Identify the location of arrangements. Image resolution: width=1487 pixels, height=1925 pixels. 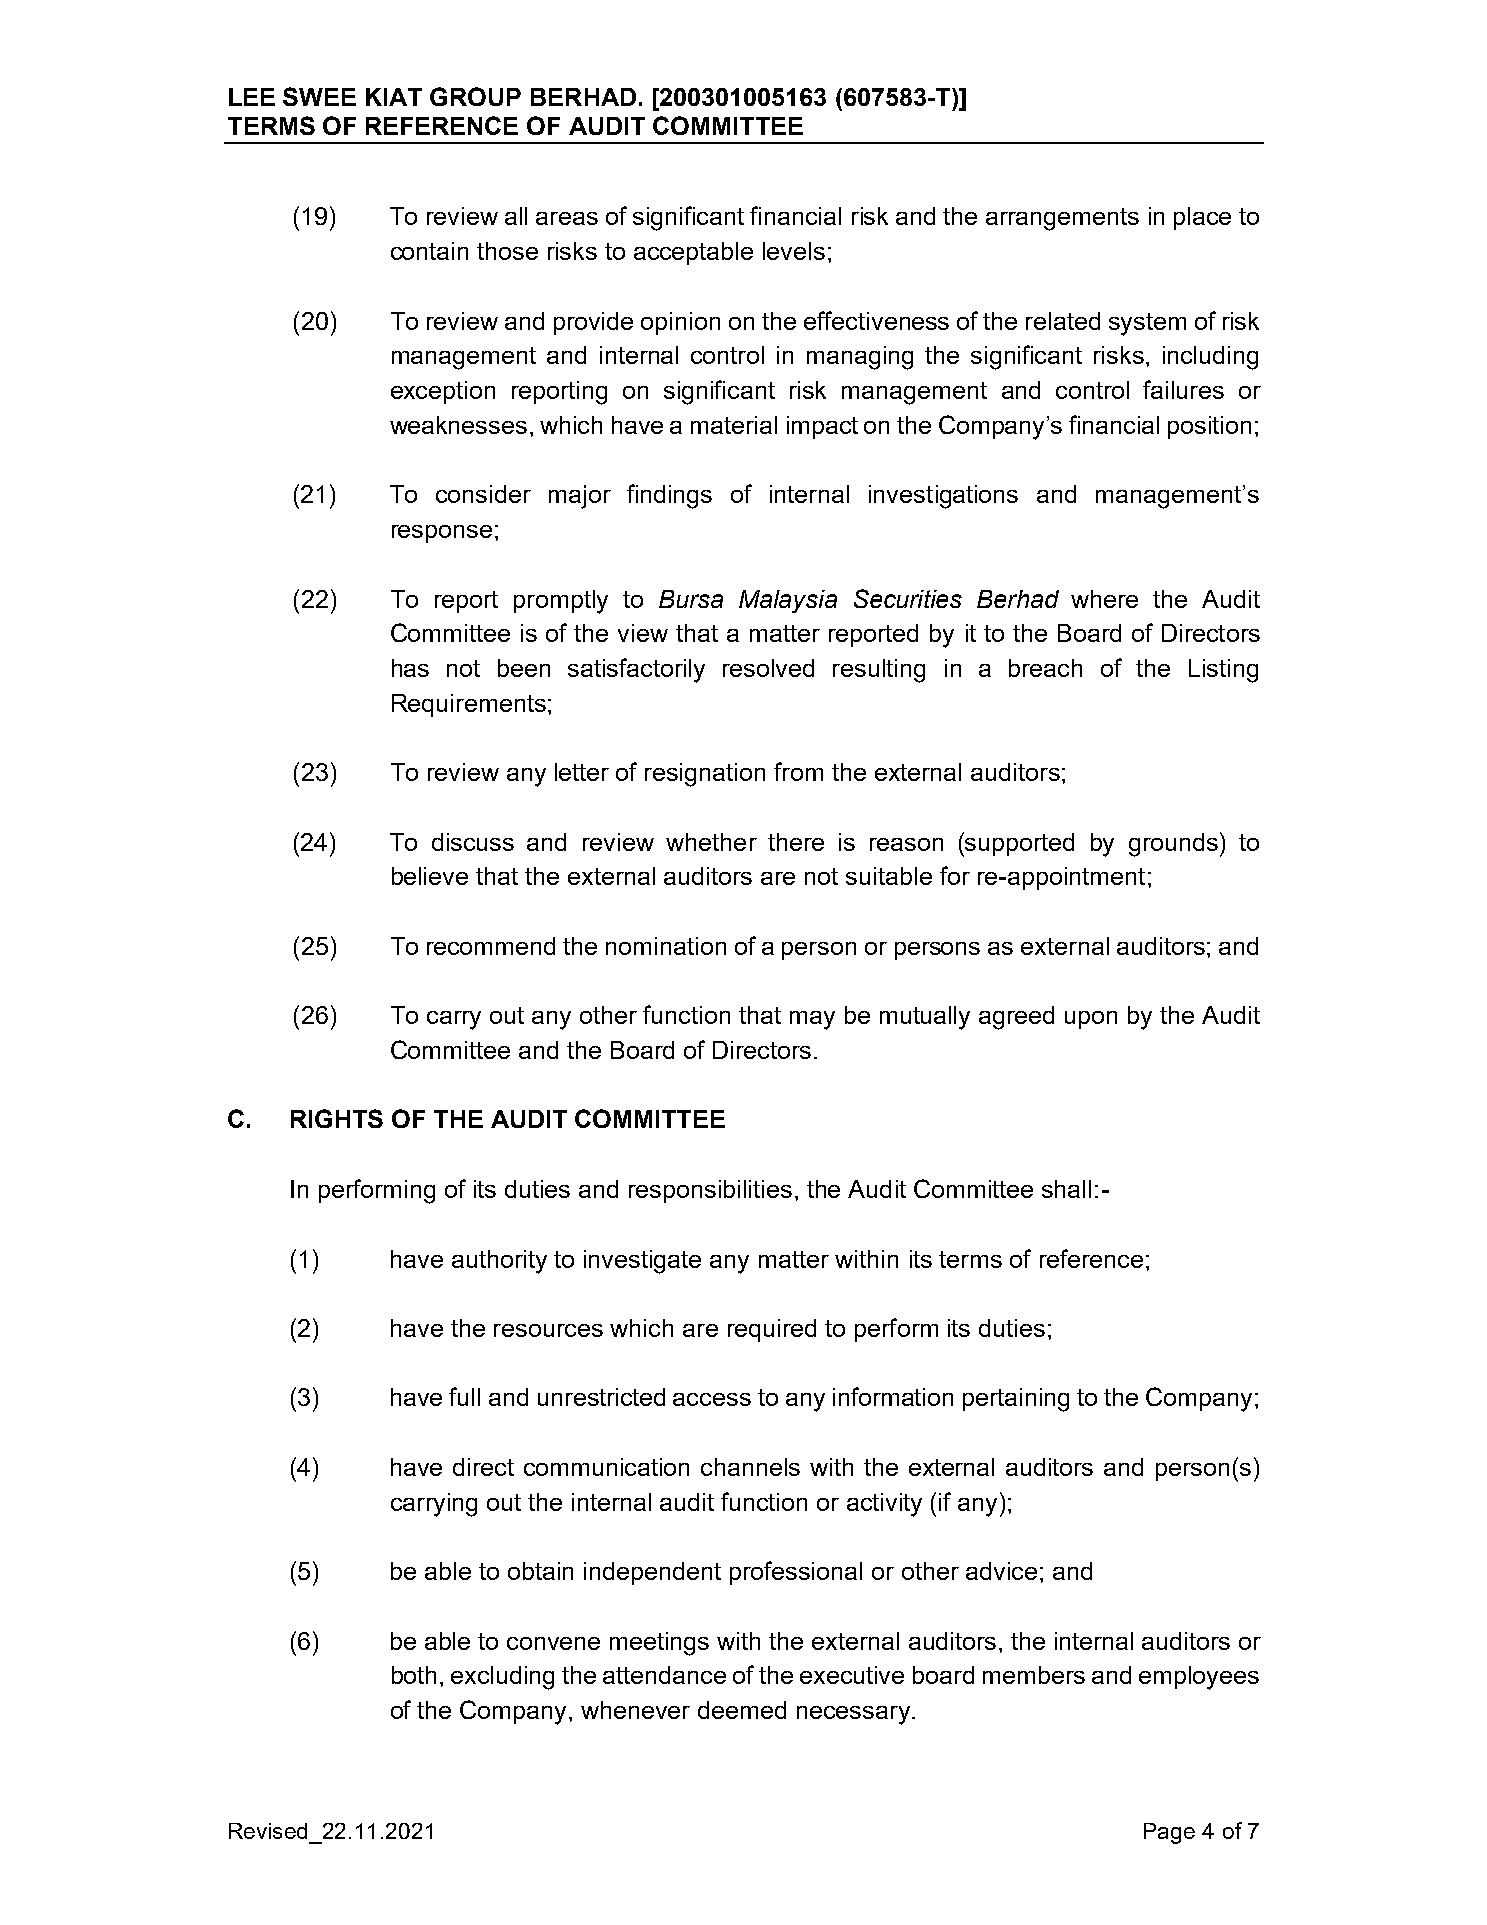
(1062, 219).
